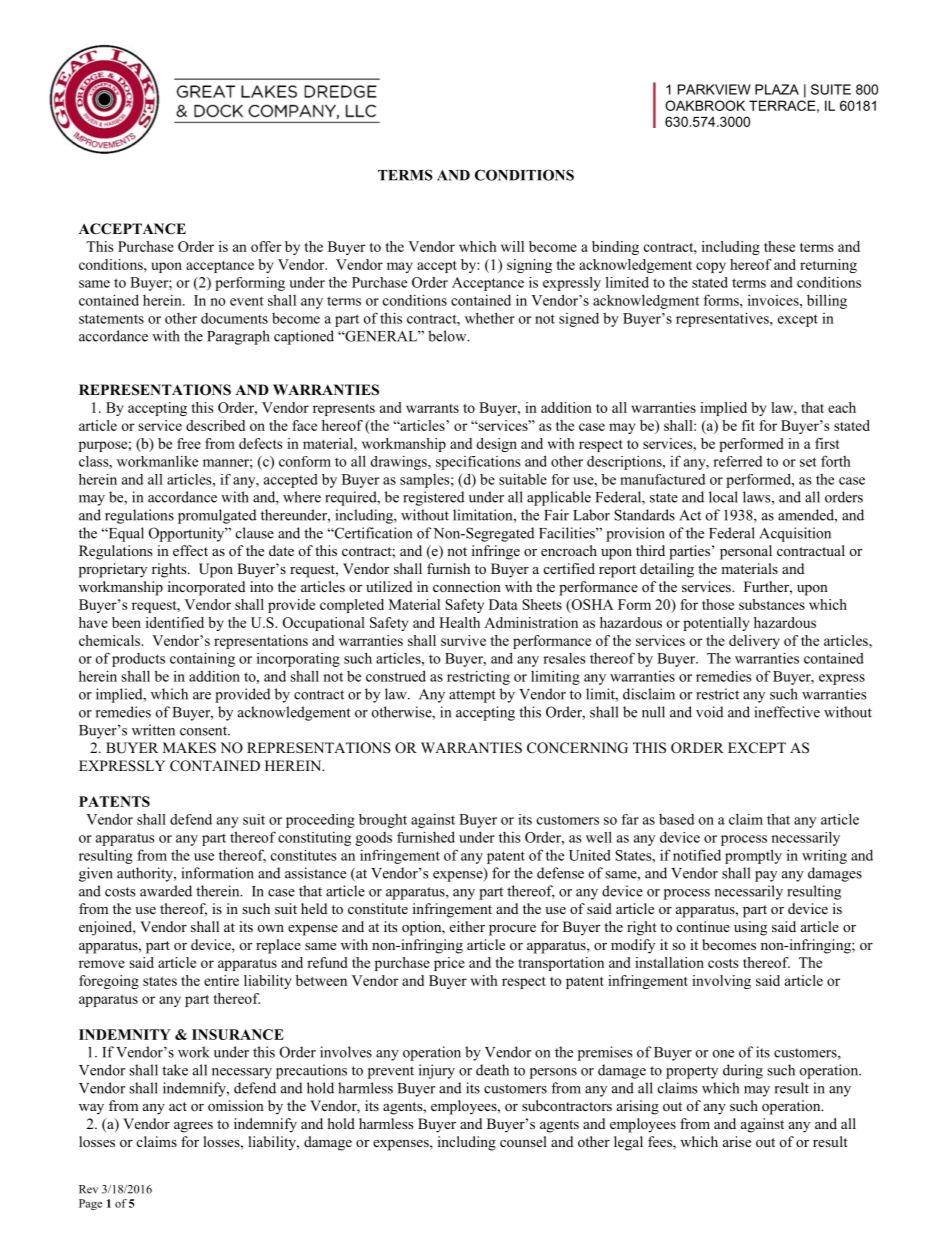 This document has height=1233, width=952. What do you see at coordinates (166, 891) in the document?
I see `awarded` at bounding box center [166, 891].
